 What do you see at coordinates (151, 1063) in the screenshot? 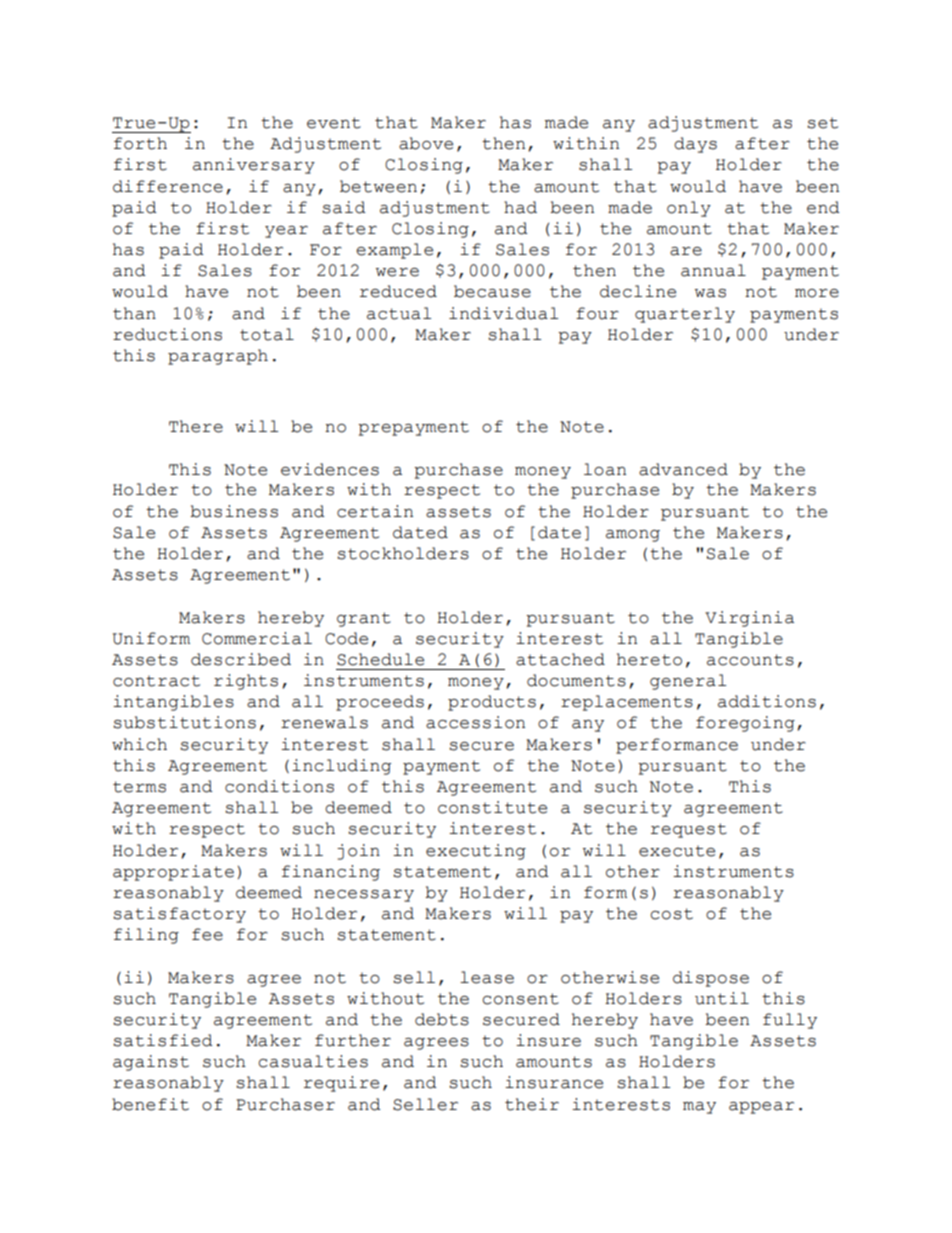
I see `against` at bounding box center [151, 1063].
